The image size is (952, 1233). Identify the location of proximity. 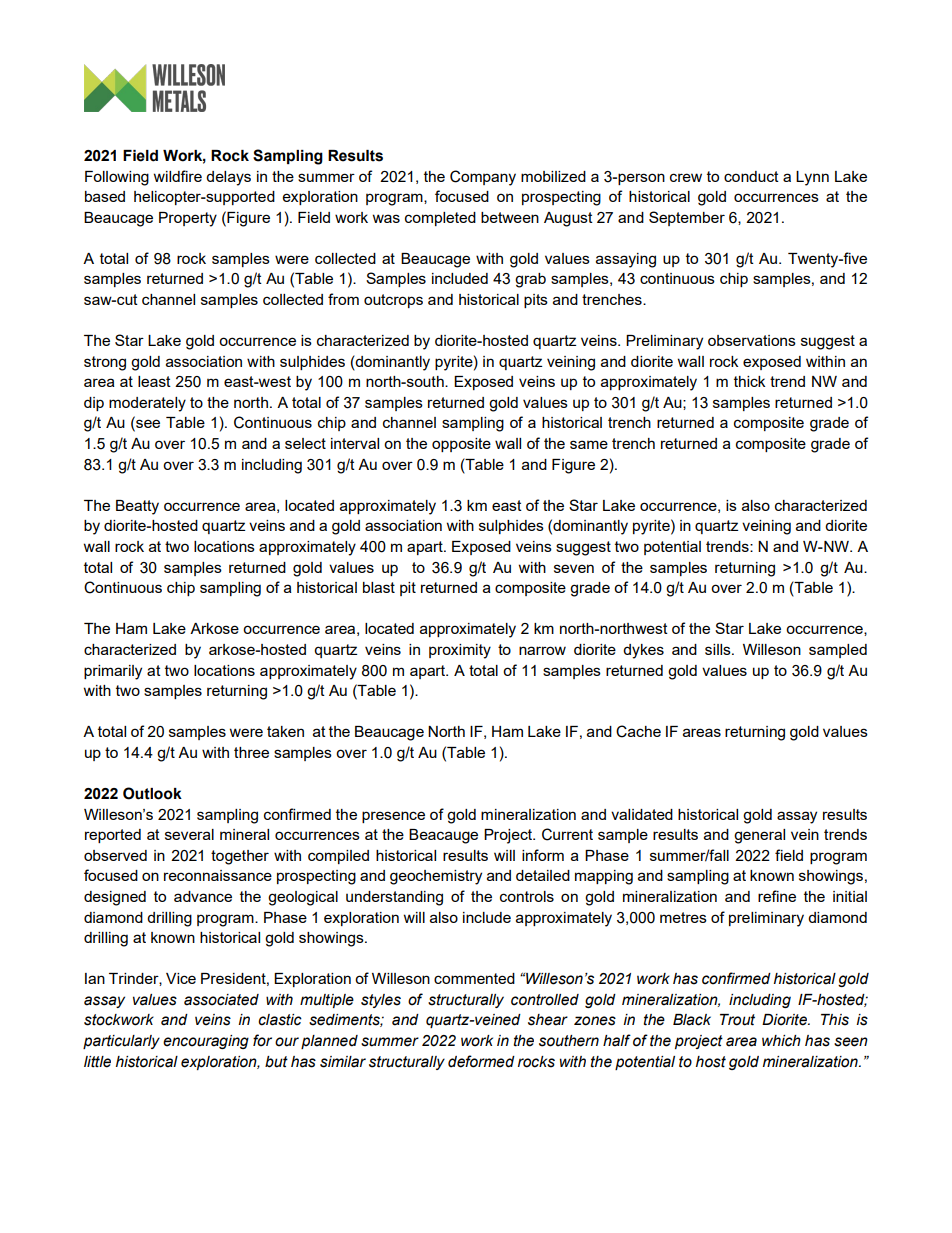
(460, 651).
